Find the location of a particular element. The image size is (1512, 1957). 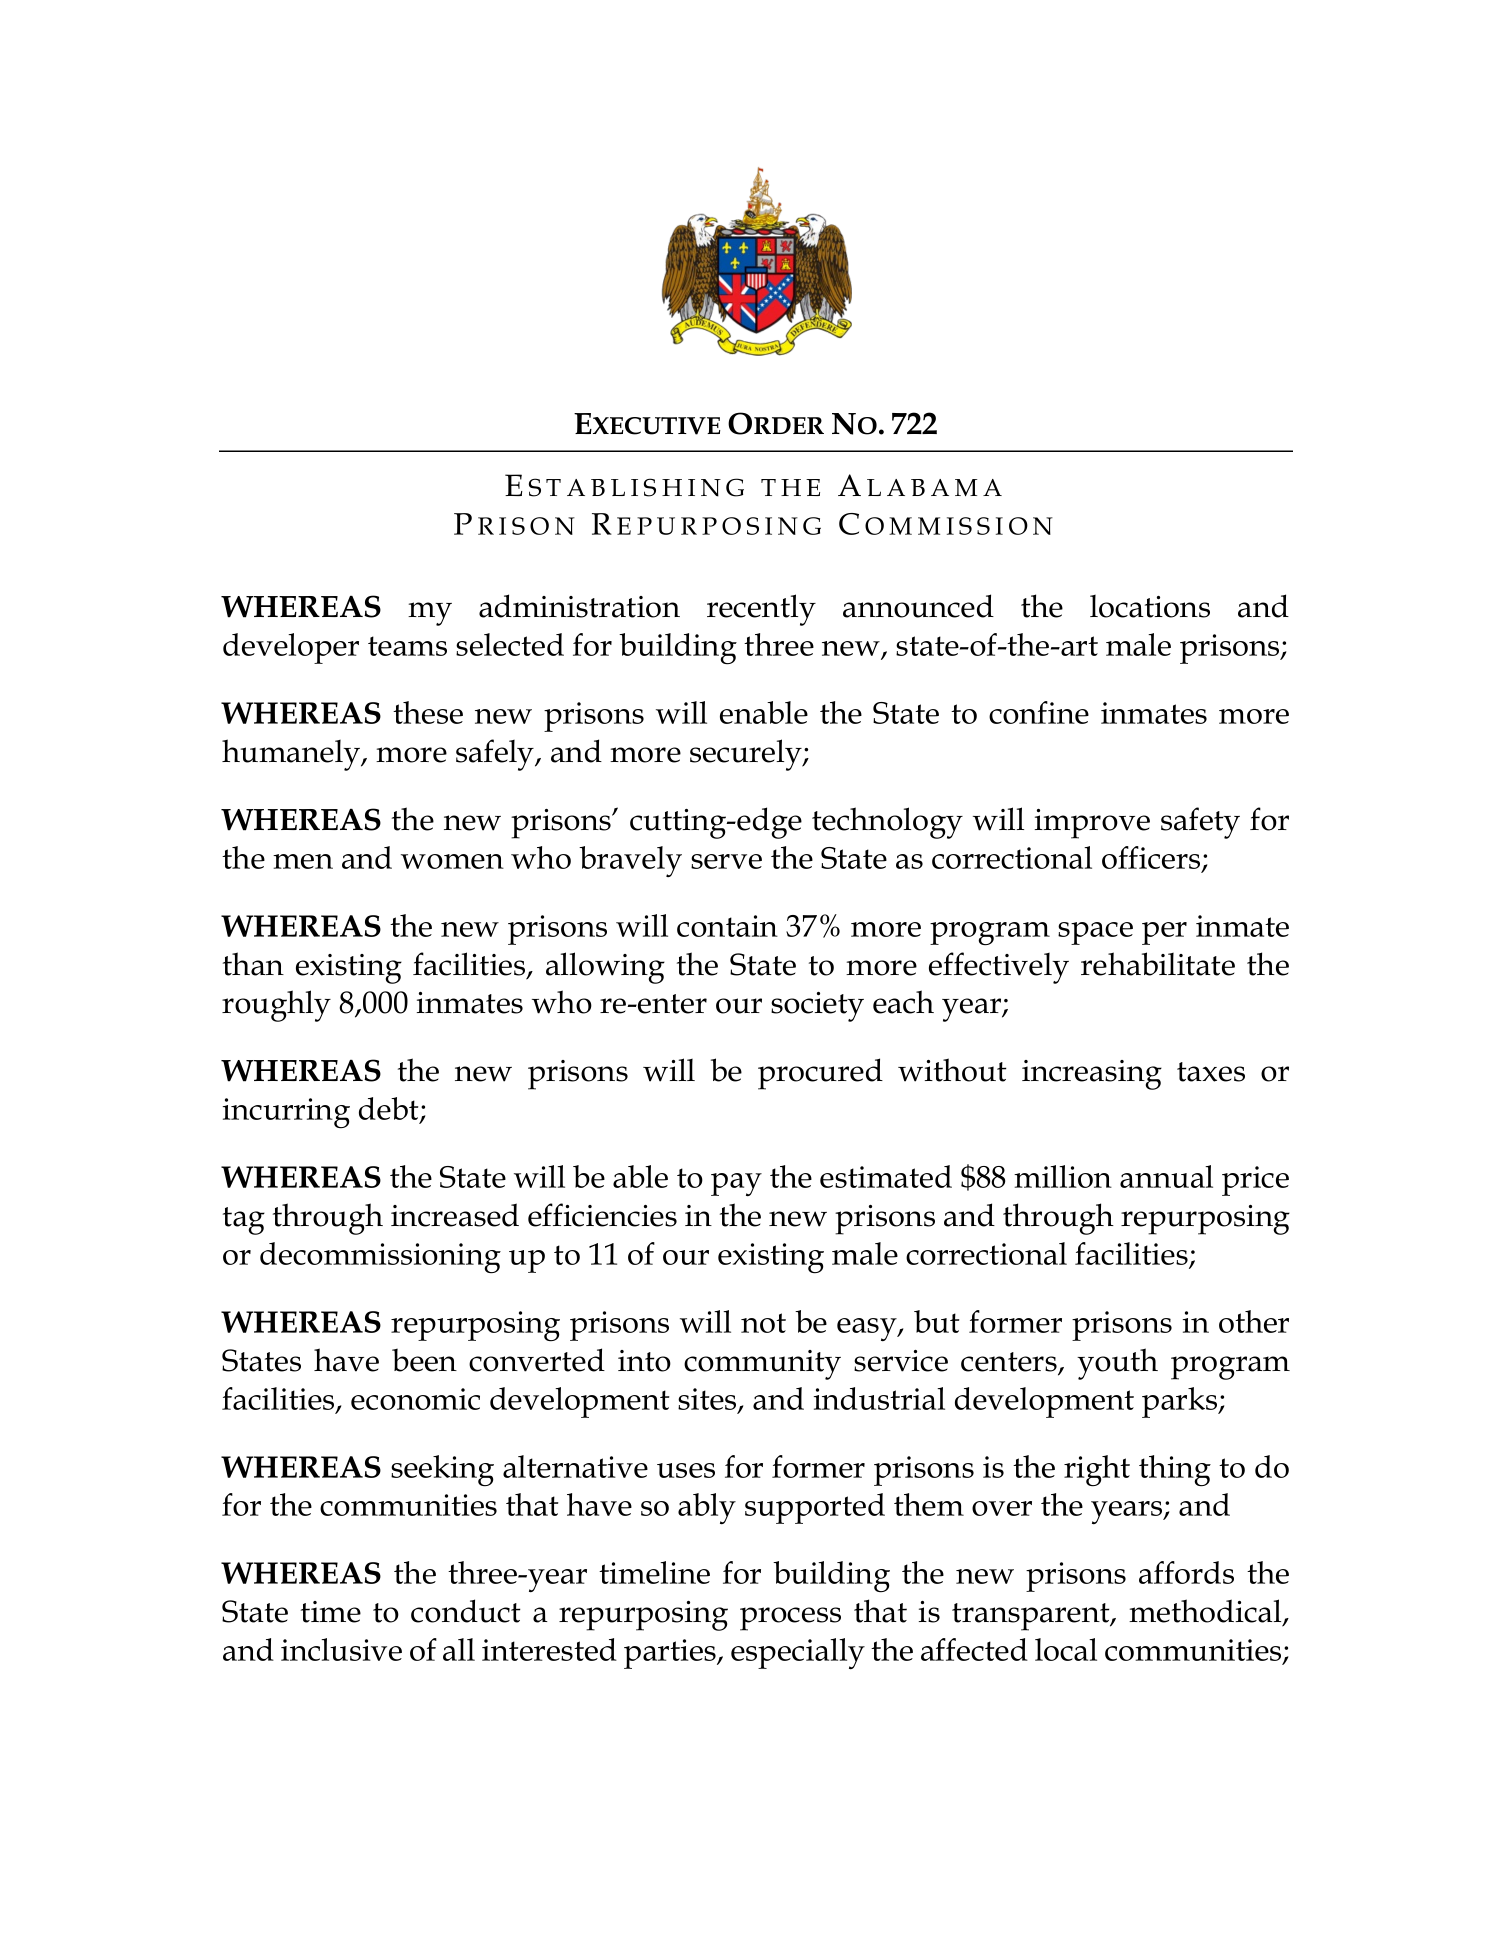

teams is located at coordinates (407, 646).
